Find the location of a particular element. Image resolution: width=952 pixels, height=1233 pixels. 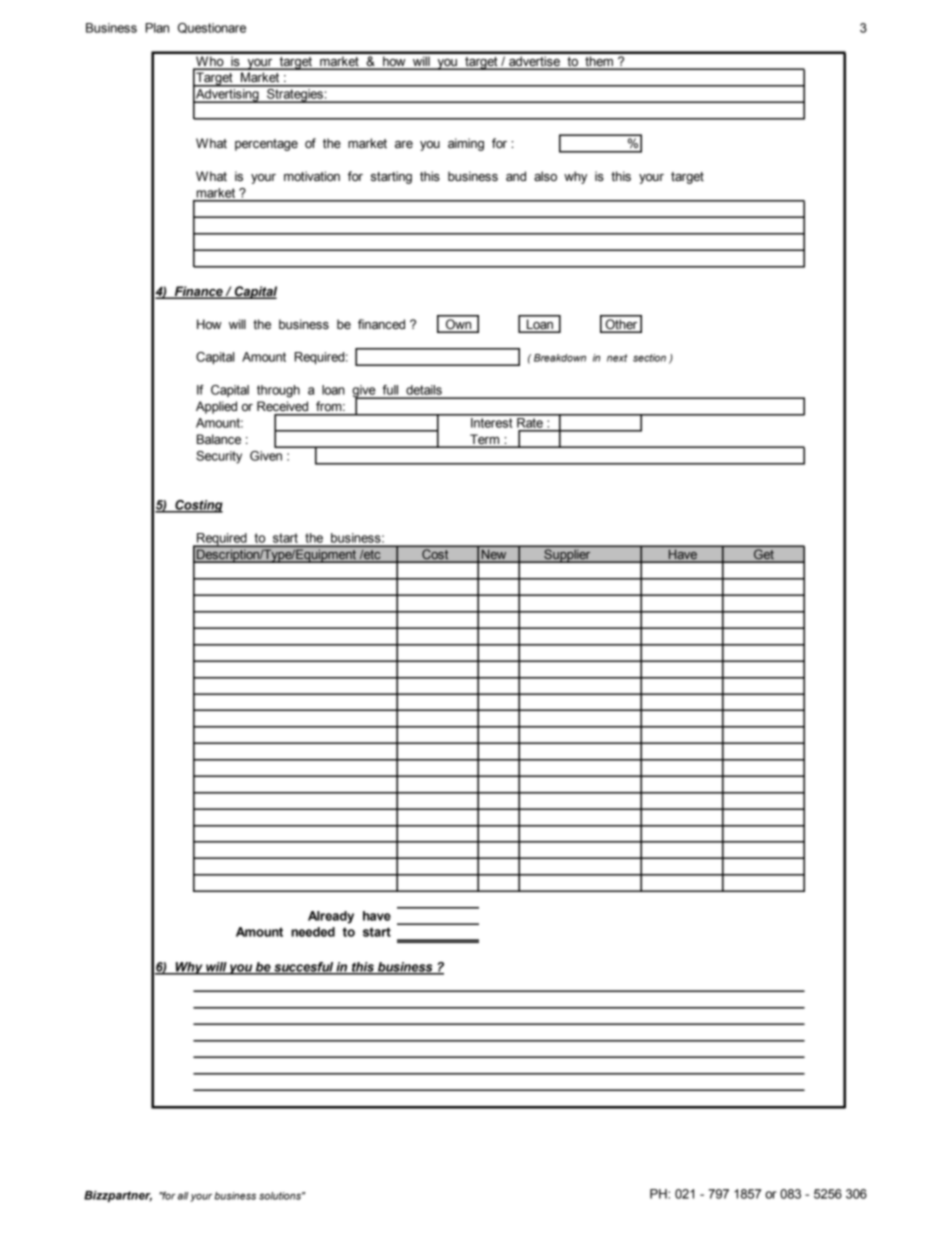

Balance is located at coordinates (219, 439).
